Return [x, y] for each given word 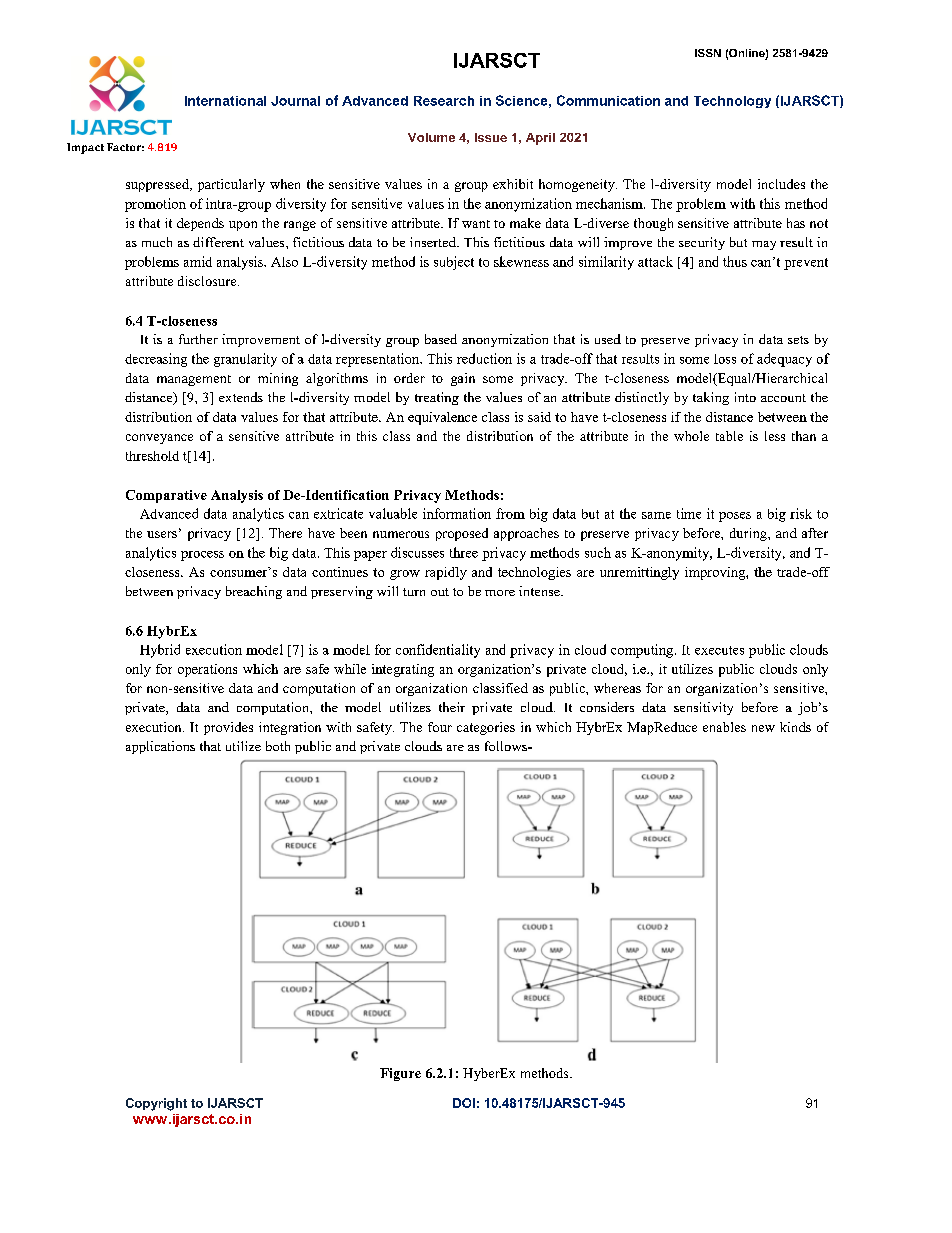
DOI [464, 1103]
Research [444, 101]
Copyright [156, 1104]
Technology [732, 102]
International [225, 101]
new [763, 728]
